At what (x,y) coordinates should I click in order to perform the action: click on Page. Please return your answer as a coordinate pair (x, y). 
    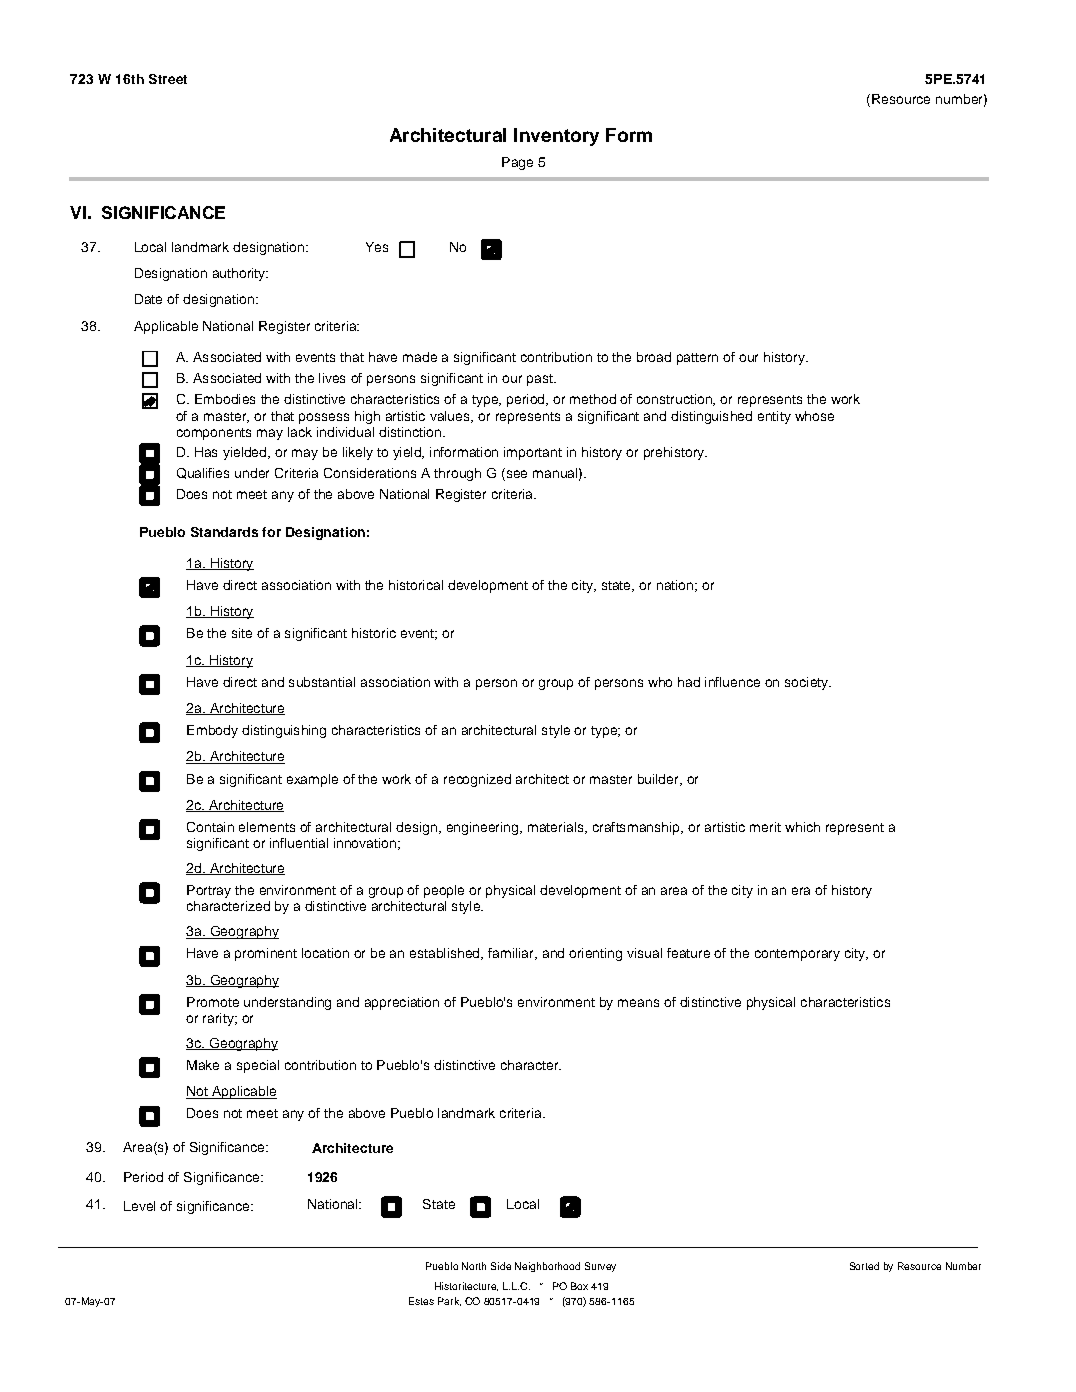
    Looking at the image, I should click on (517, 163).
